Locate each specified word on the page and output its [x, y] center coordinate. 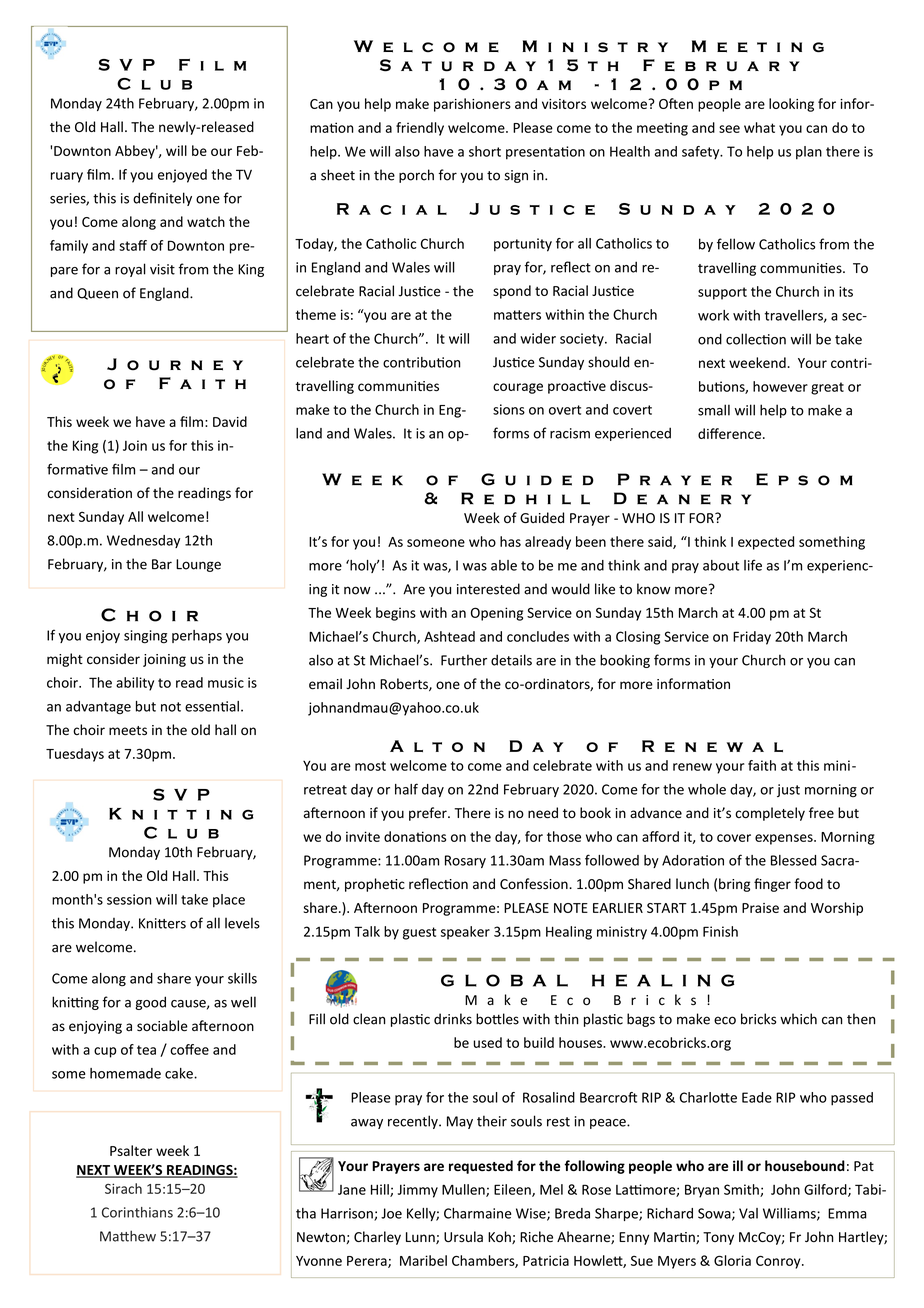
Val [748, 1213]
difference [731, 433]
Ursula [463, 1237]
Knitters [162, 923]
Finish [720, 931]
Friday [752, 638]
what [759, 127]
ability [135, 684]
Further [464, 660]
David [230, 421]
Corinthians [137, 1212]
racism [570, 433]
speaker [465, 933]
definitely [162, 199]
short [485, 151]
